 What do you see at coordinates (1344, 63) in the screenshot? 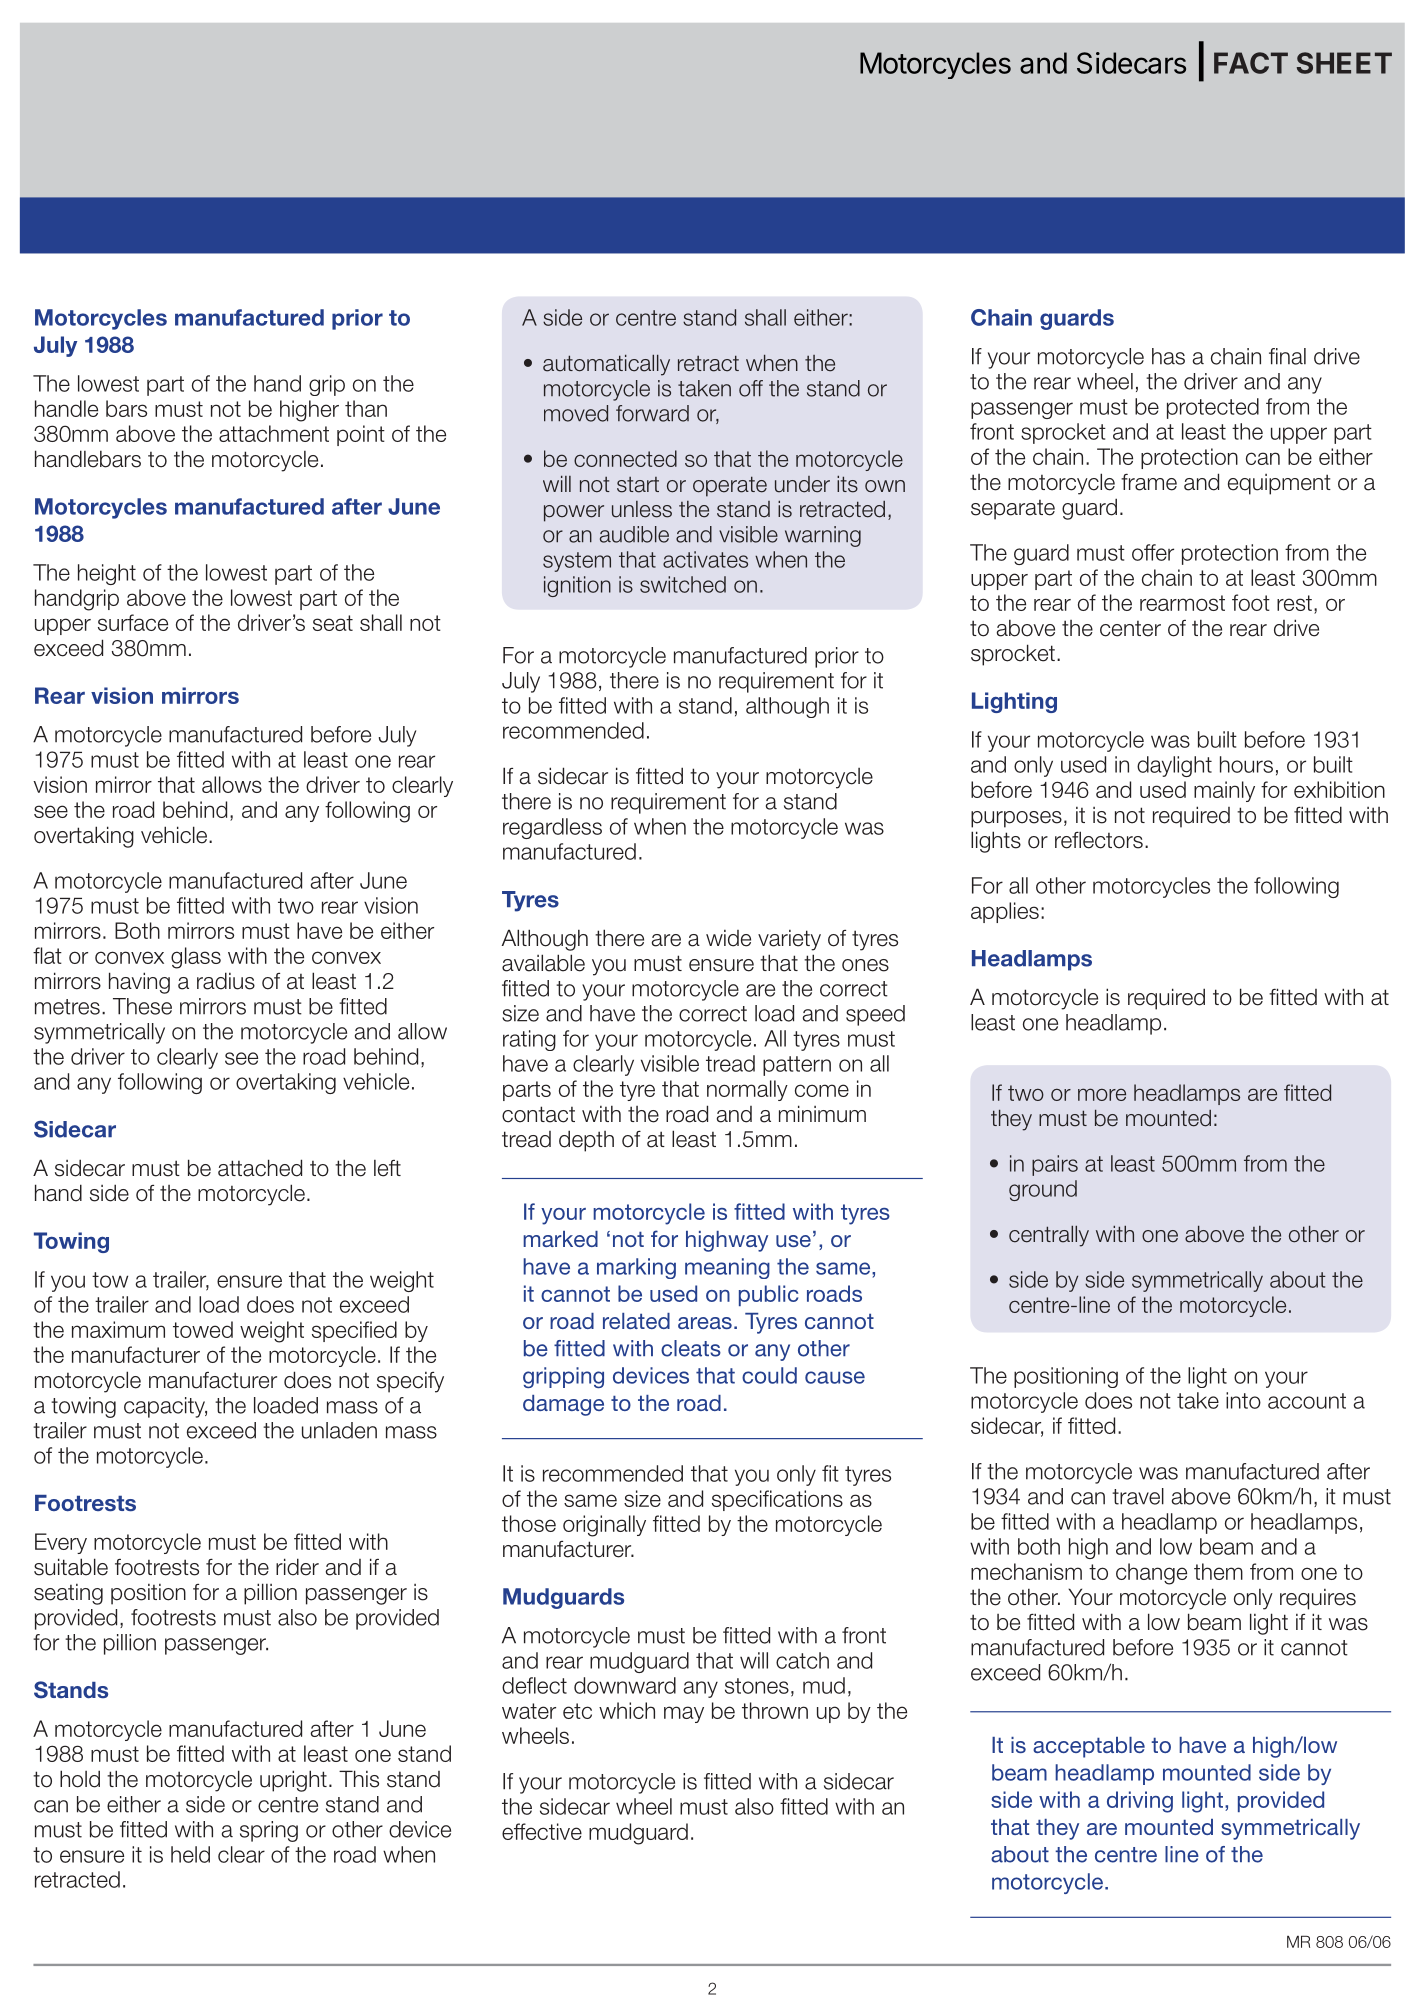
I see `SHEET` at bounding box center [1344, 63].
